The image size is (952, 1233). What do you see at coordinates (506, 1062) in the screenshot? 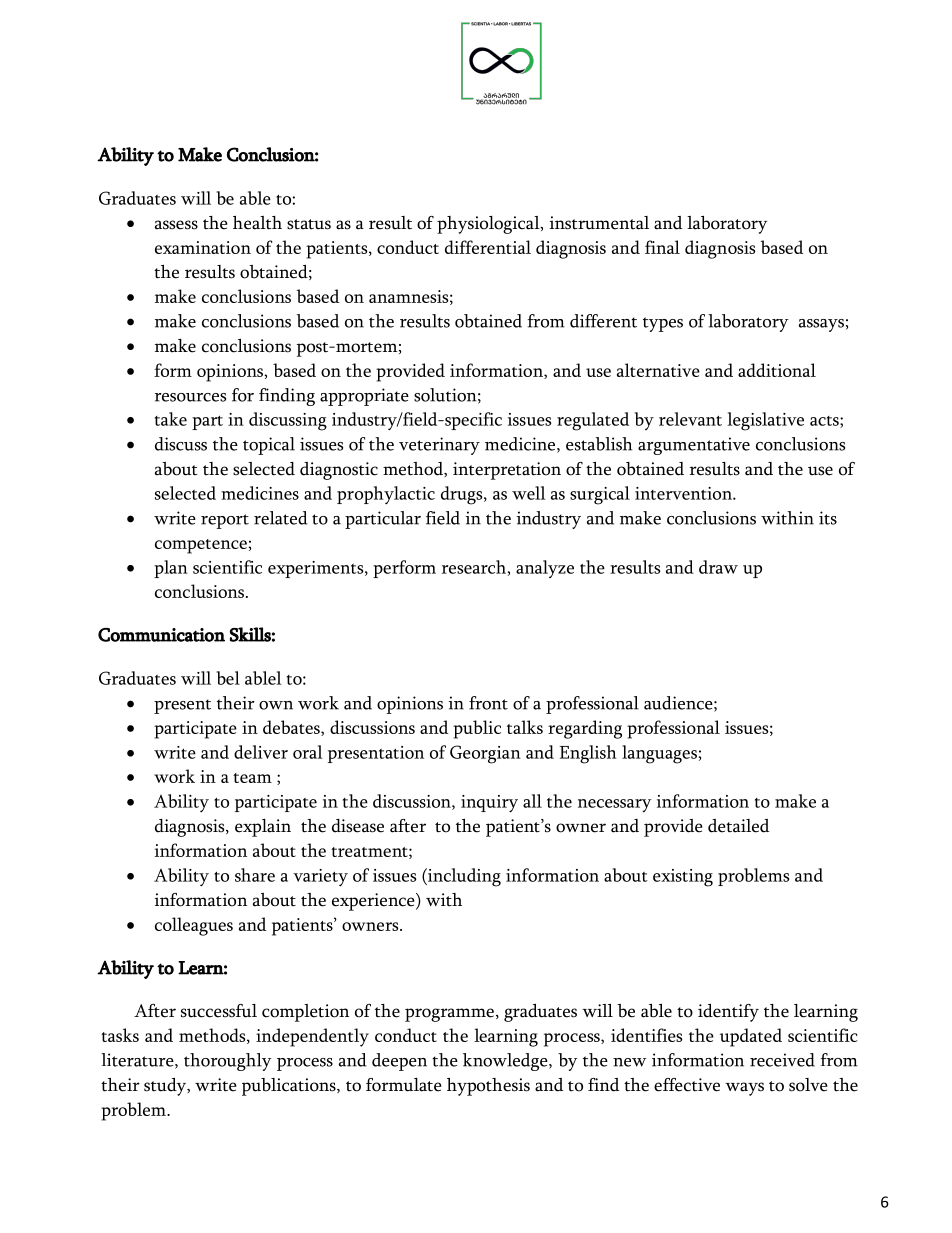
I see `knowledge` at bounding box center [506, 1062].
